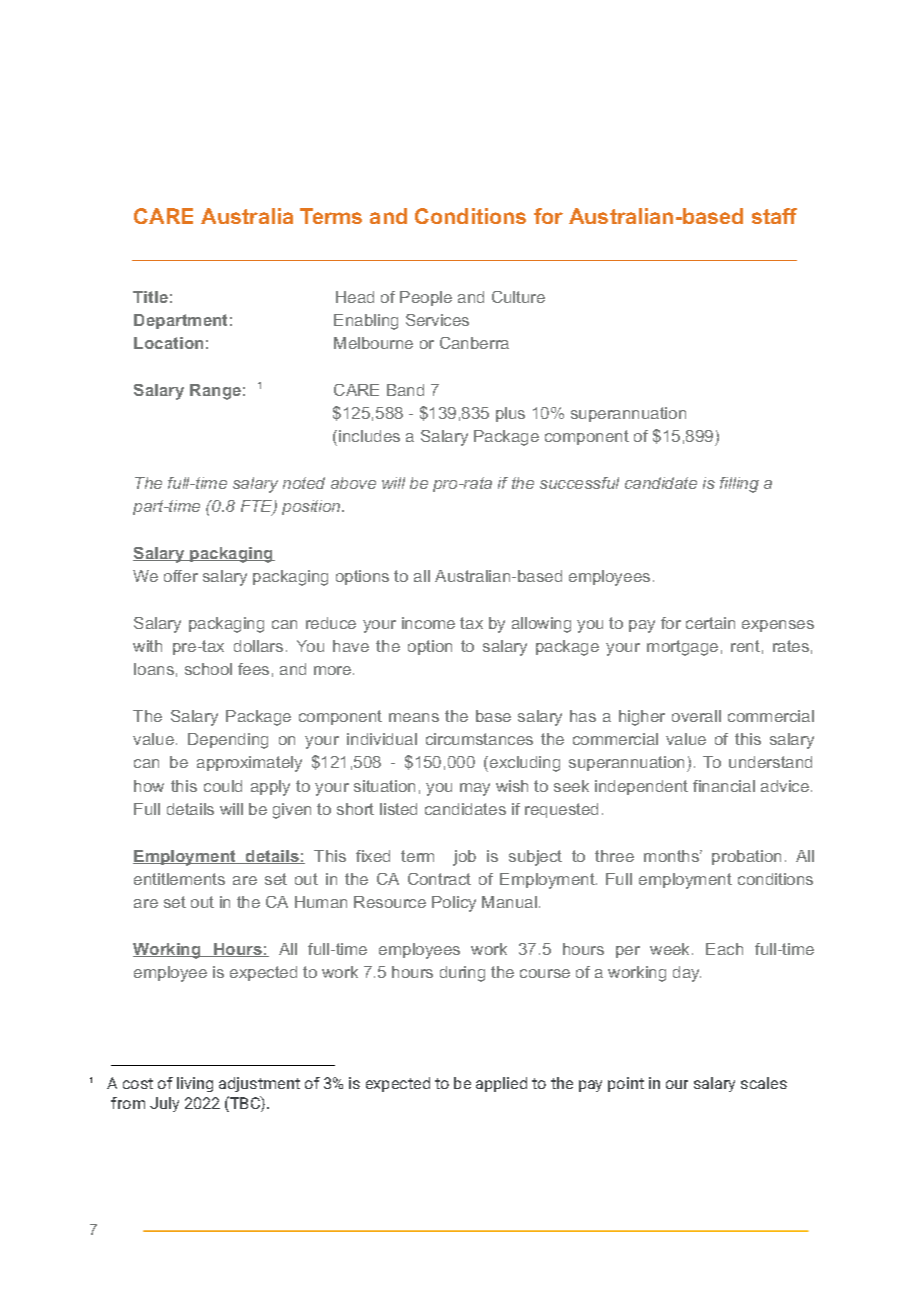 This screenshot has width=924, height=1310. What do you see at coordinates (682, 648) in the screenshot?
I see `mortgage` at bounding box center [682, 648].
